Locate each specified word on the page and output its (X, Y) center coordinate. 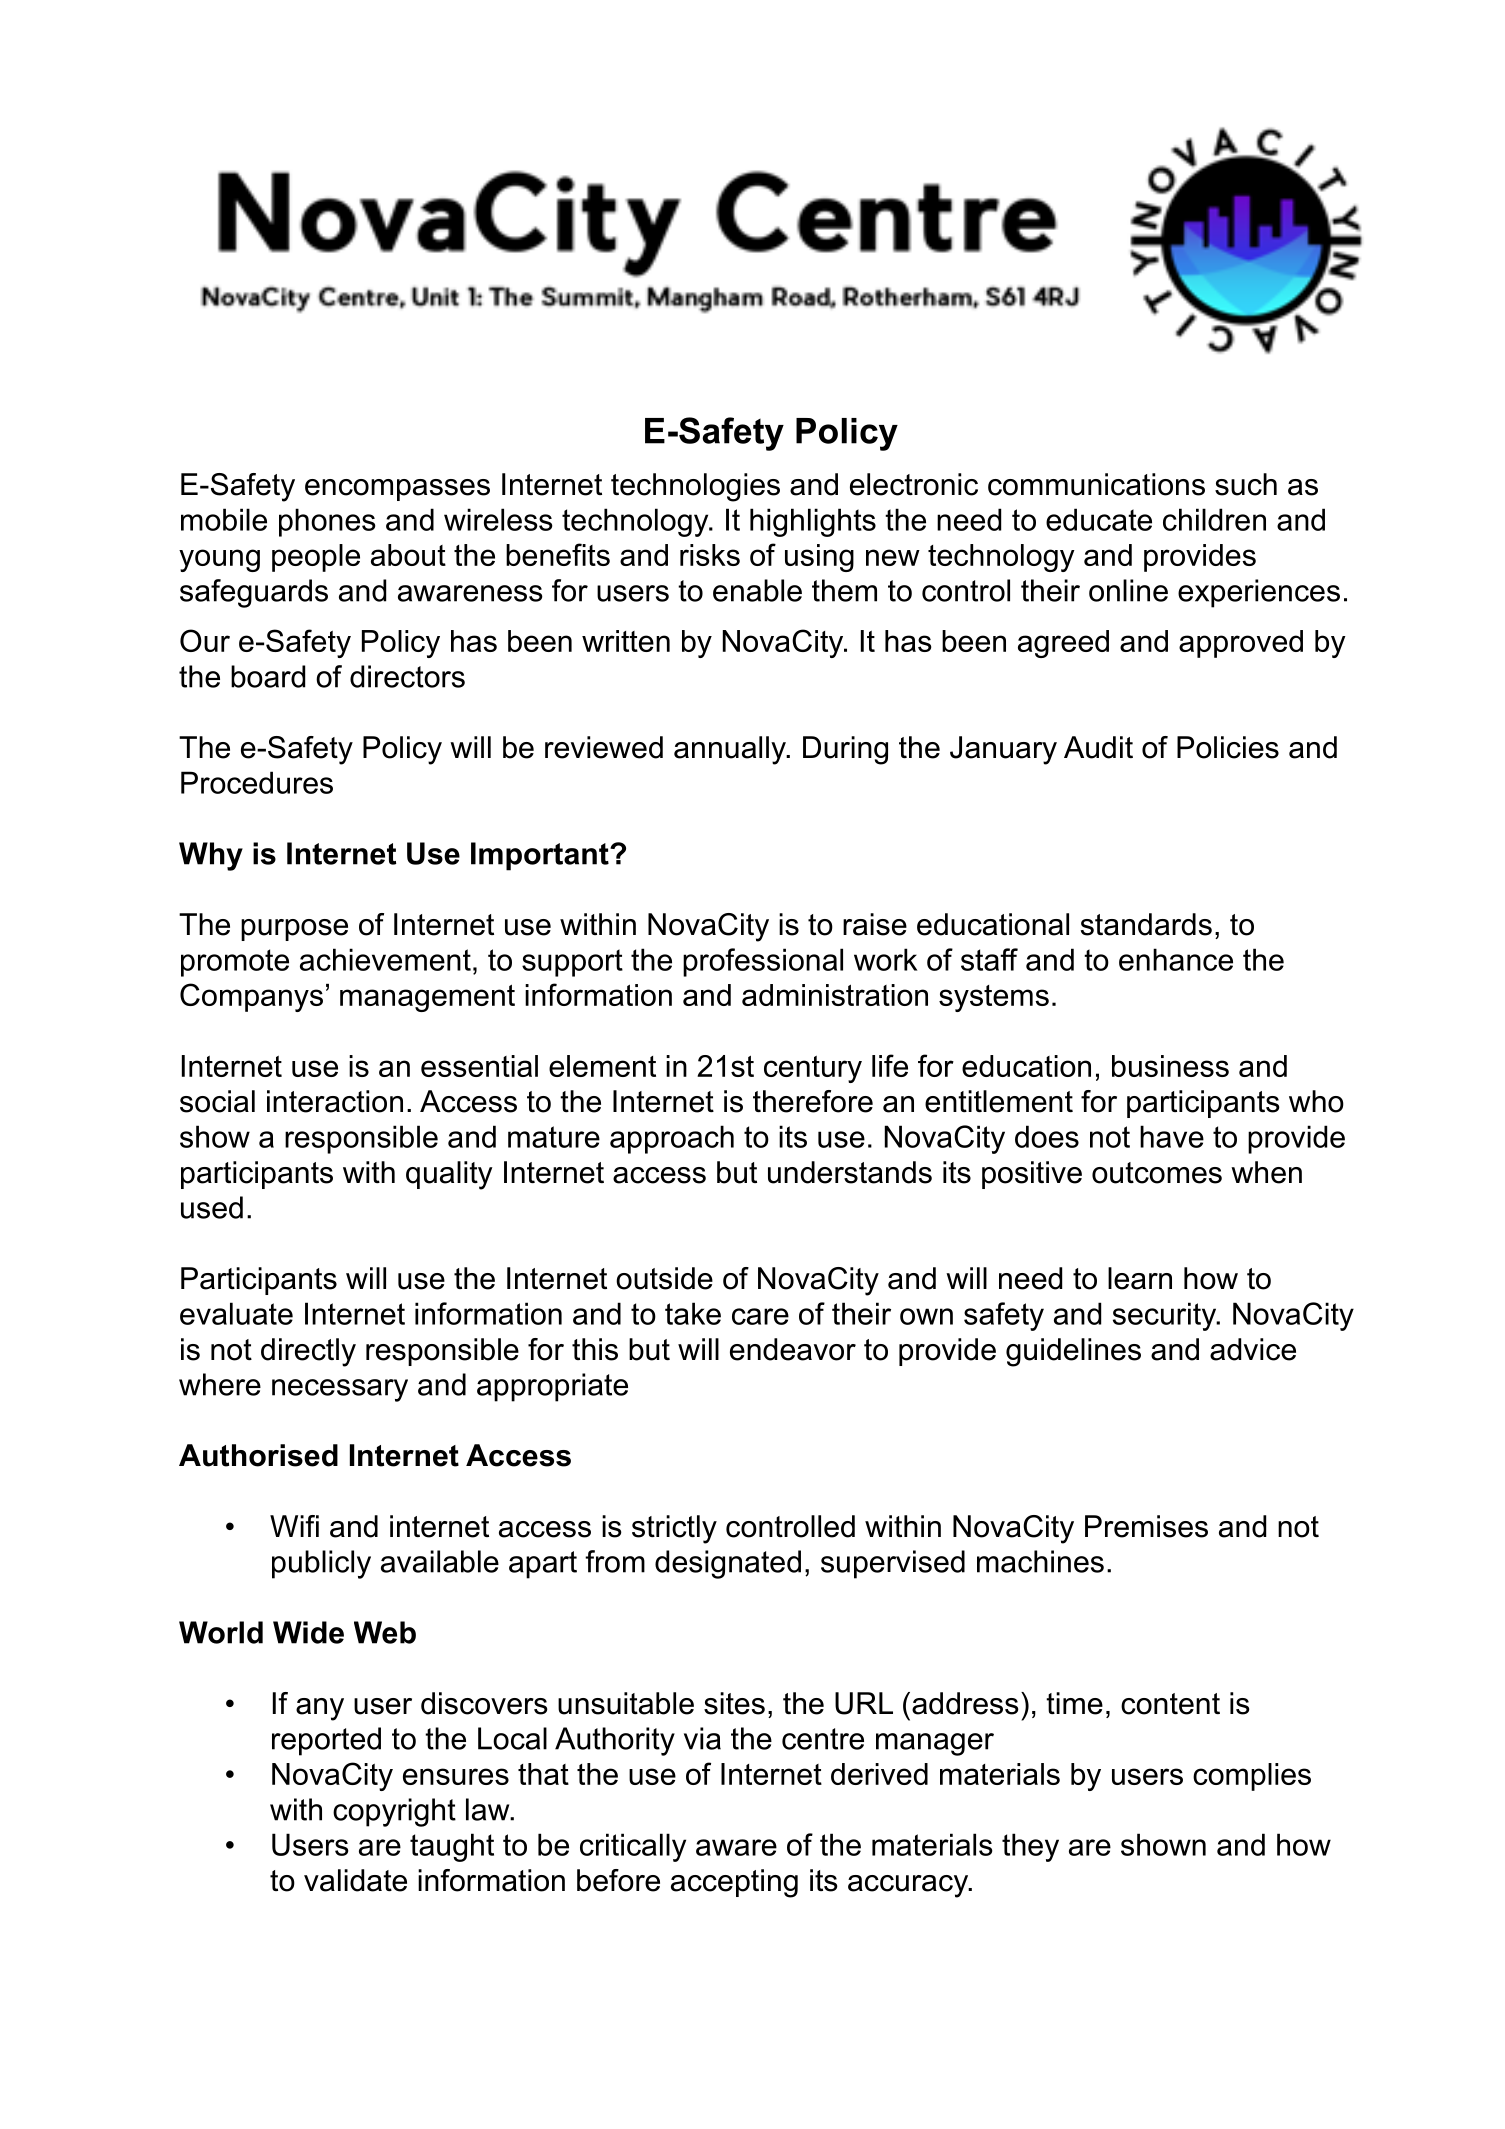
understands (850, 1172)
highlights (813, 522)
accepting (734, 1883)
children (1214, 519)
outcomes (1157, 1173)
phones (327, 522)
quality (449, 1175)
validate (355, 1880)
